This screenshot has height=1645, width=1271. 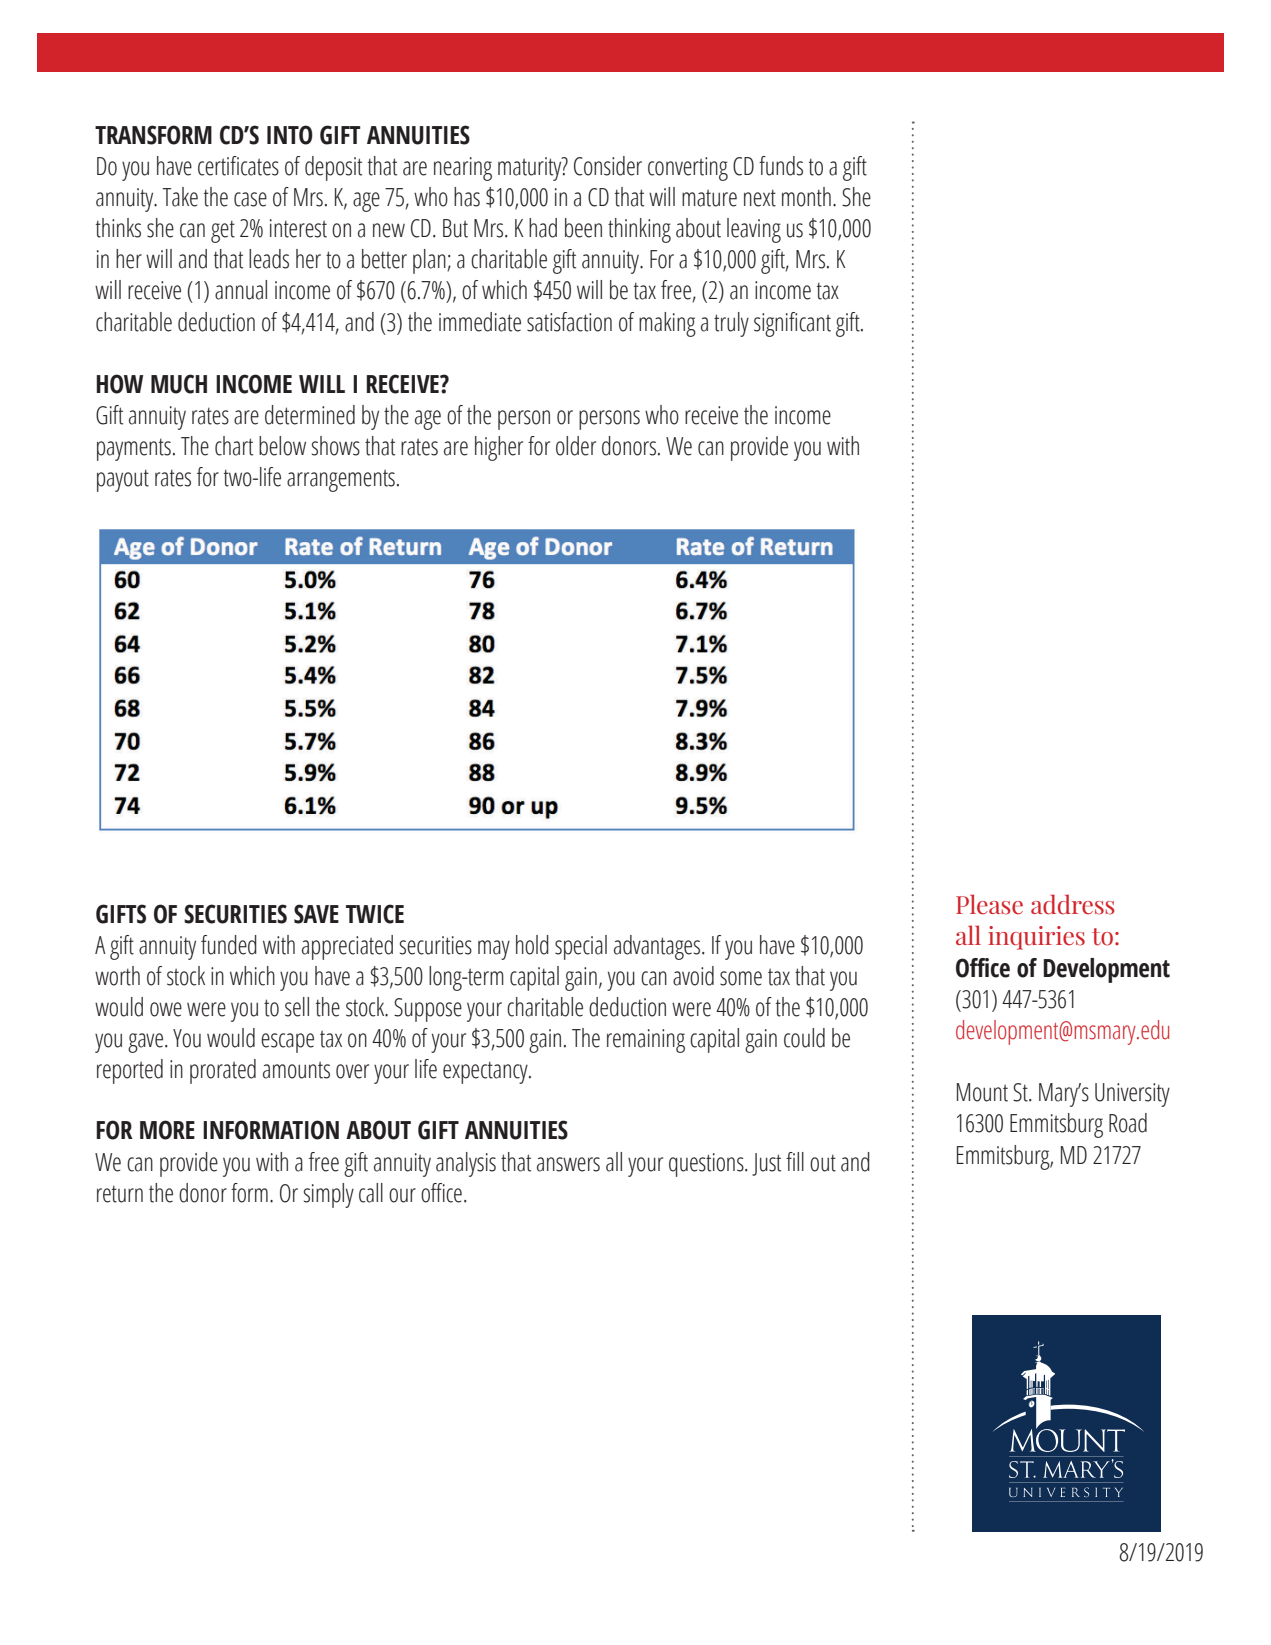 I want to click on funded, so click(x=229, y=945).
